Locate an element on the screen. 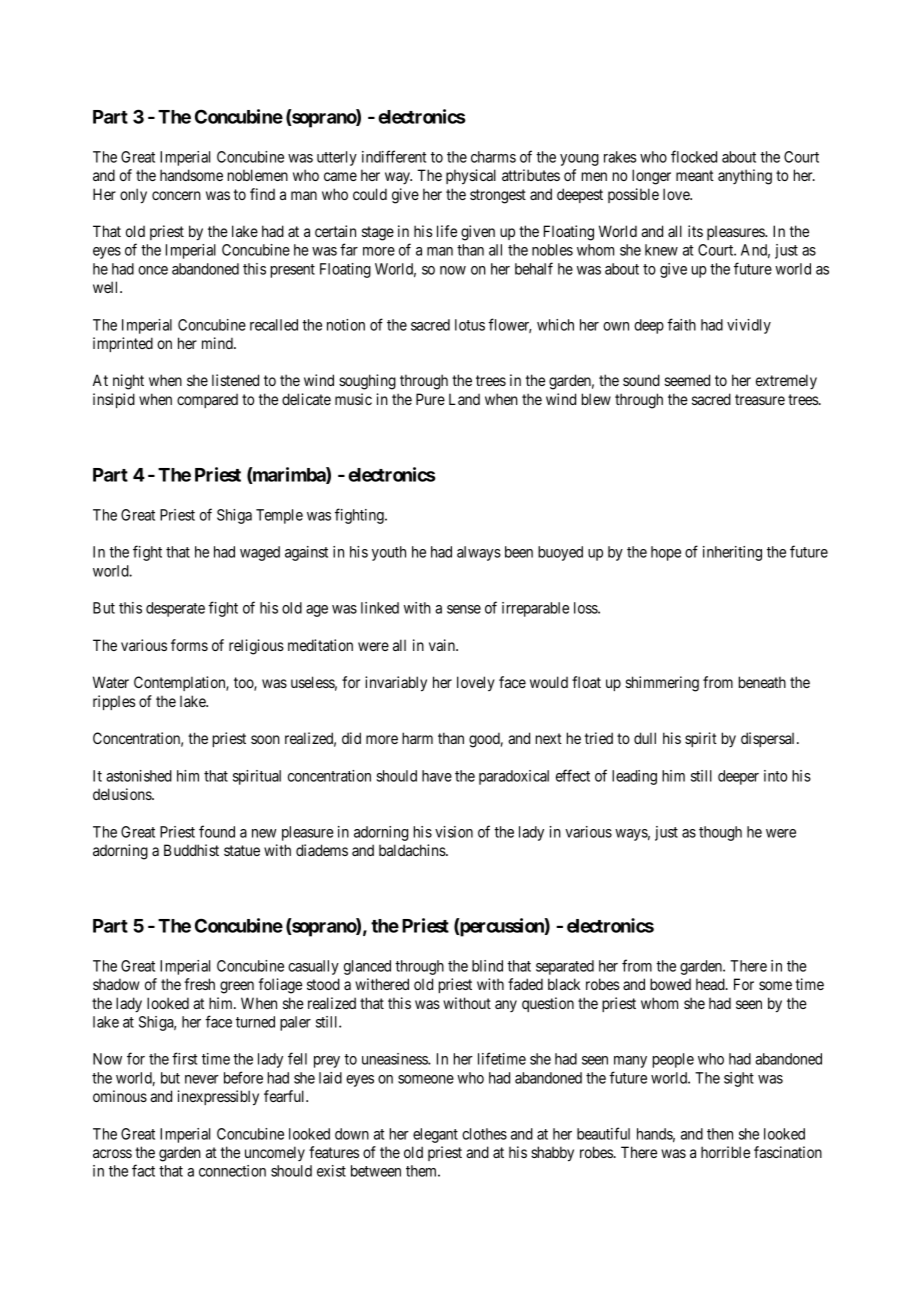 This screenshot has width=924, height=1308. meant is located at coordinates (695, 175).
